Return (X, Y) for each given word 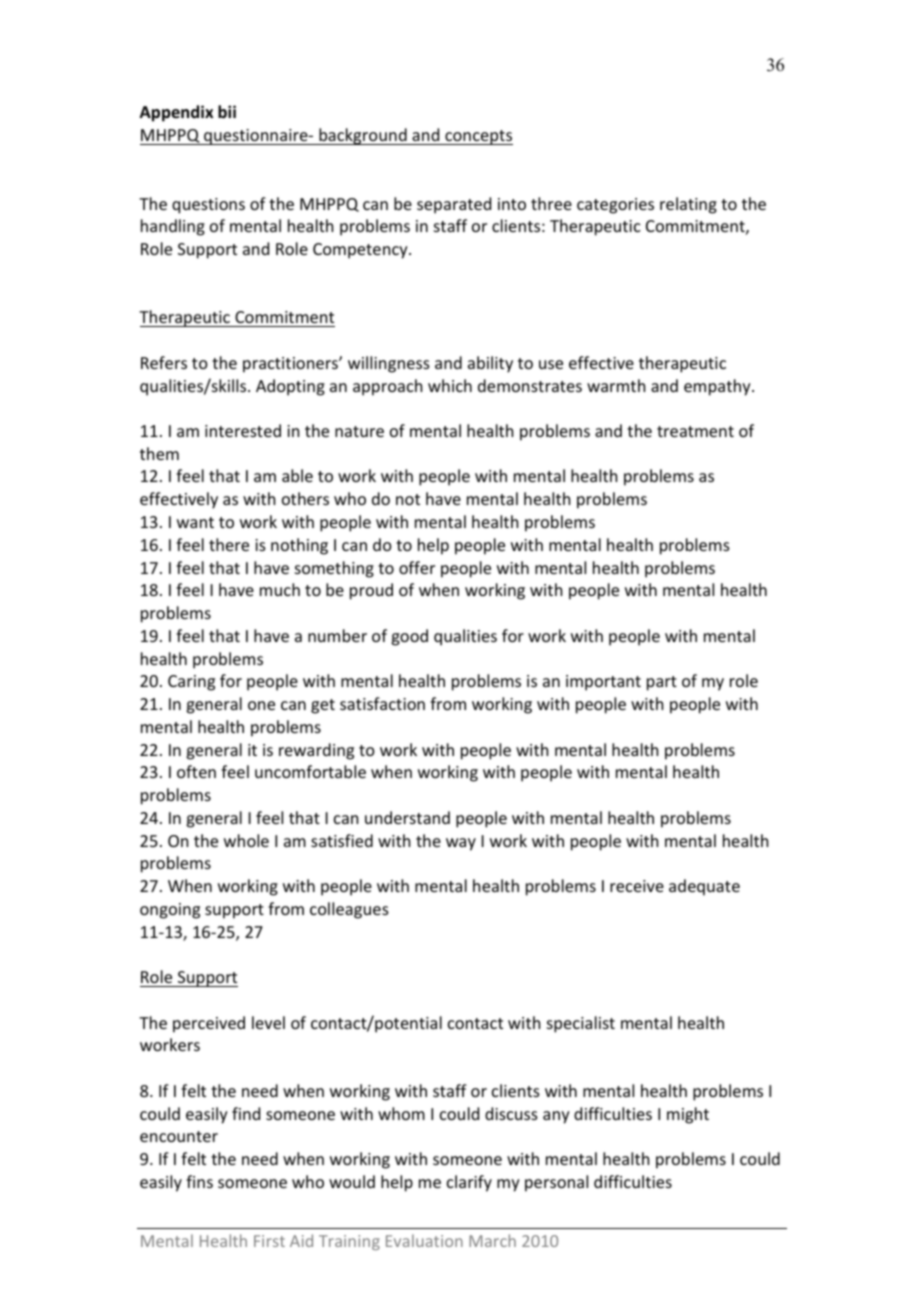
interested (243, 430)
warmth (616, 385)
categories (615, 206)
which (450, 385)
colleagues (349, 910)
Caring (191, 683)
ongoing (170, 911)
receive (637, 886)
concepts (478, 137)
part (662, 683)
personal (556, 1183)
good (409, 637)
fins (199, 1181)
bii (227, 111)
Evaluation (424, 1240)
